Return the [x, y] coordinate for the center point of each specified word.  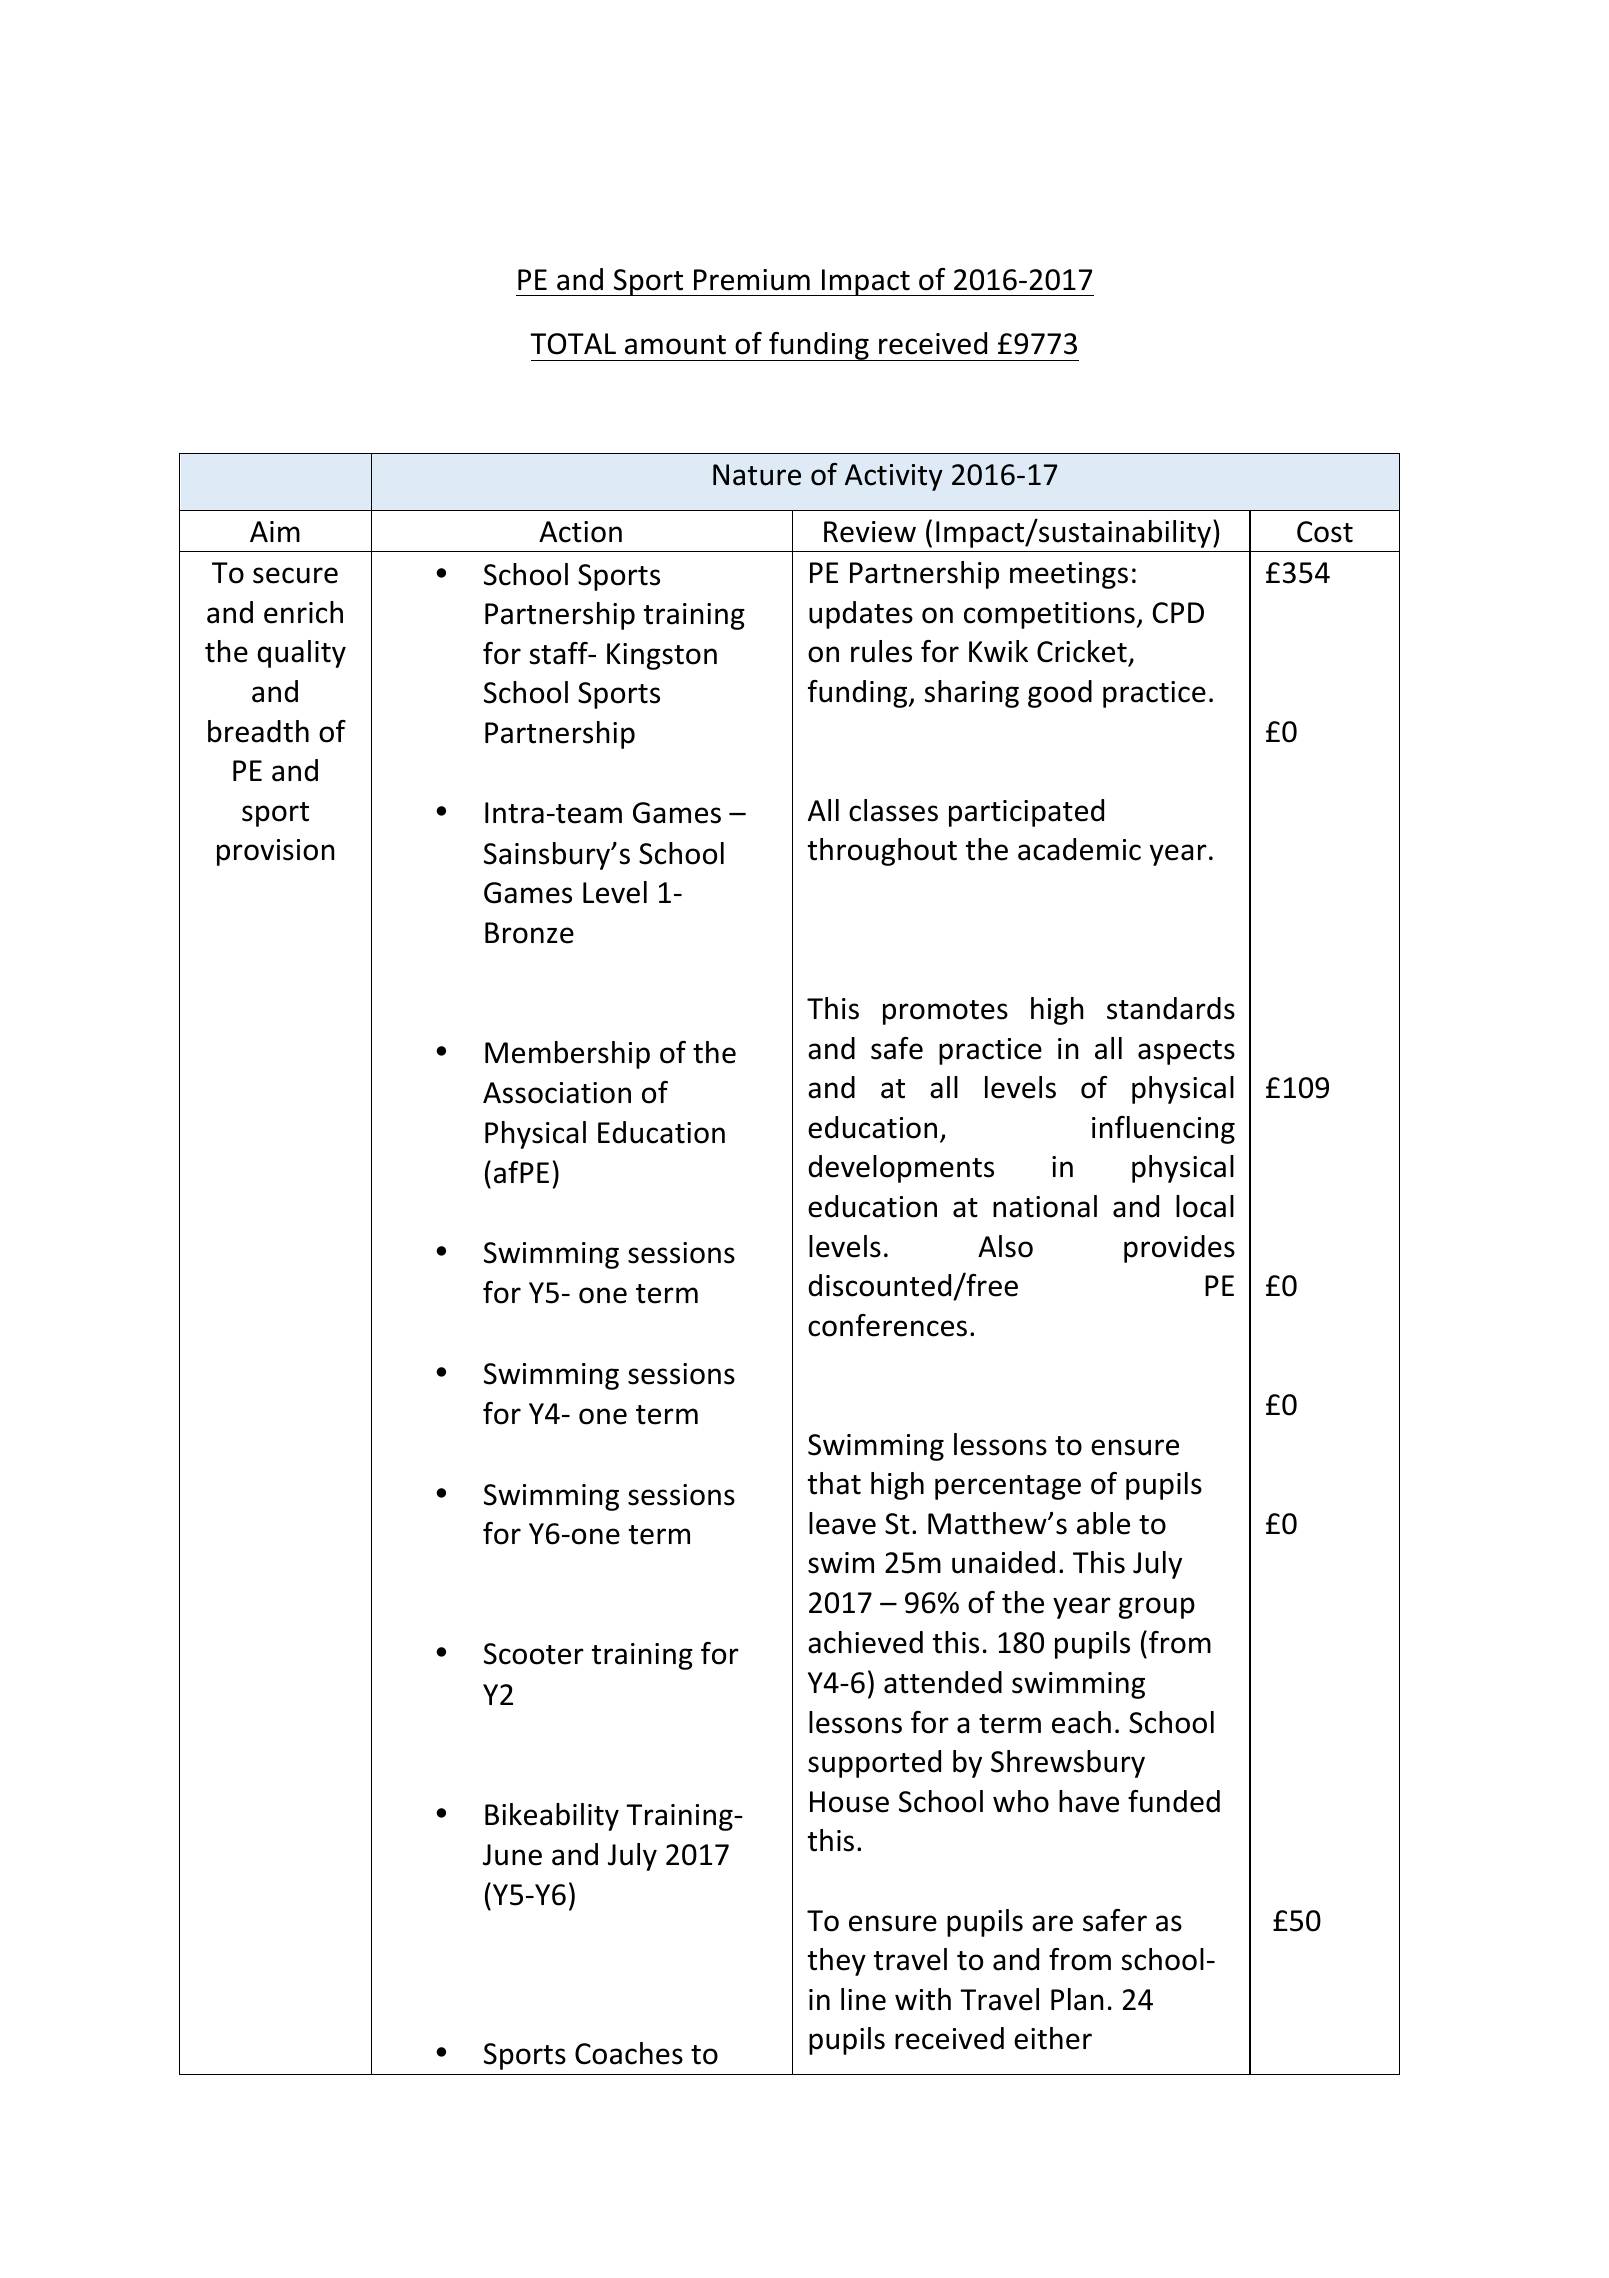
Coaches [629, 2053]
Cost [1325, 532]
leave [842, 1523]
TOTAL [573, 344]
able [1103, 1523]
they [837, 1962]
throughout [882, 852]
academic [1079, 849]
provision [276, 852]
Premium [752, 280]
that [834, 1483]
